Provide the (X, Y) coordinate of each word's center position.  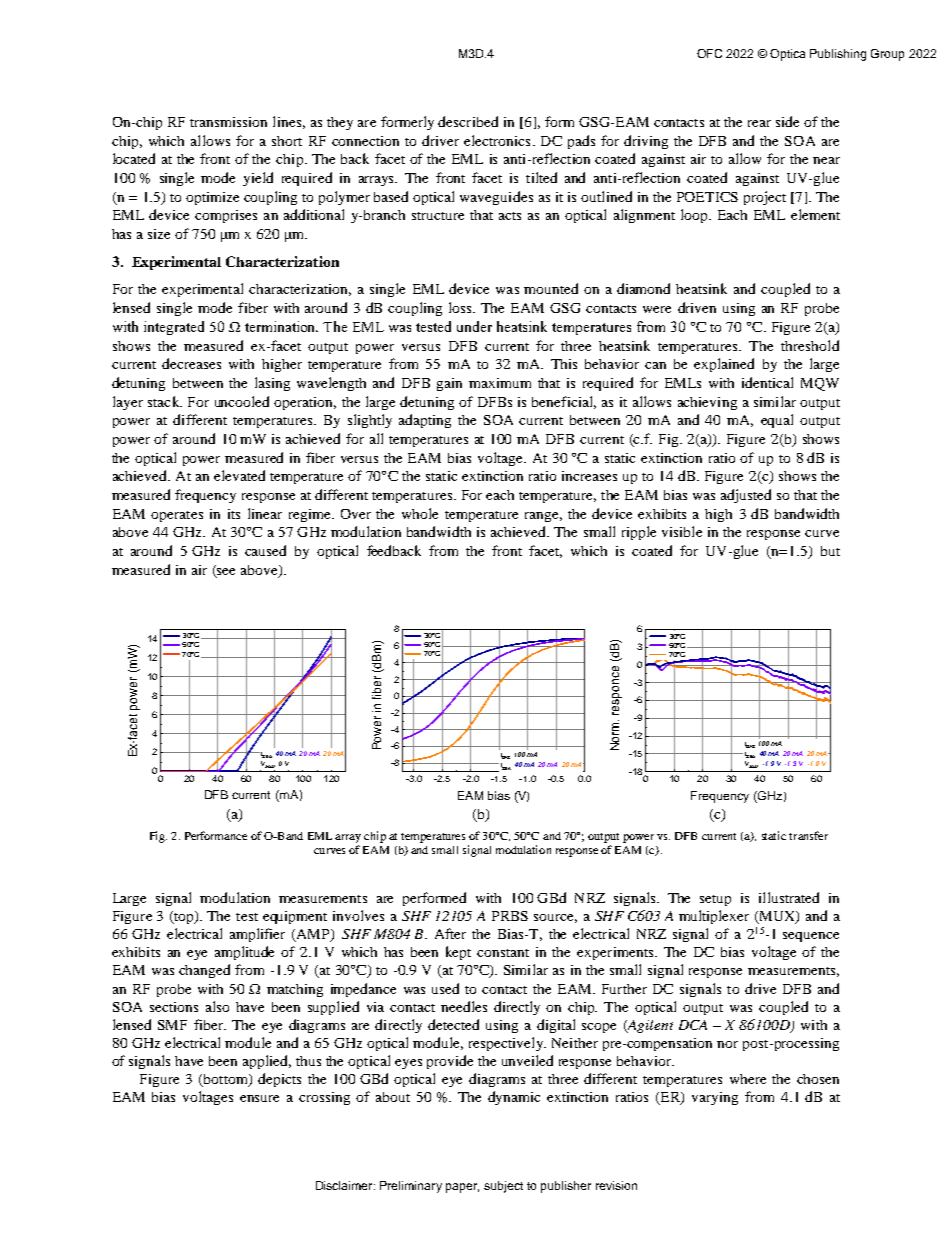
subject (503, 1187)
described (468, 121)
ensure (259, 1098)
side (787, 121)
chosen (818, 1079)
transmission (228, 122)
